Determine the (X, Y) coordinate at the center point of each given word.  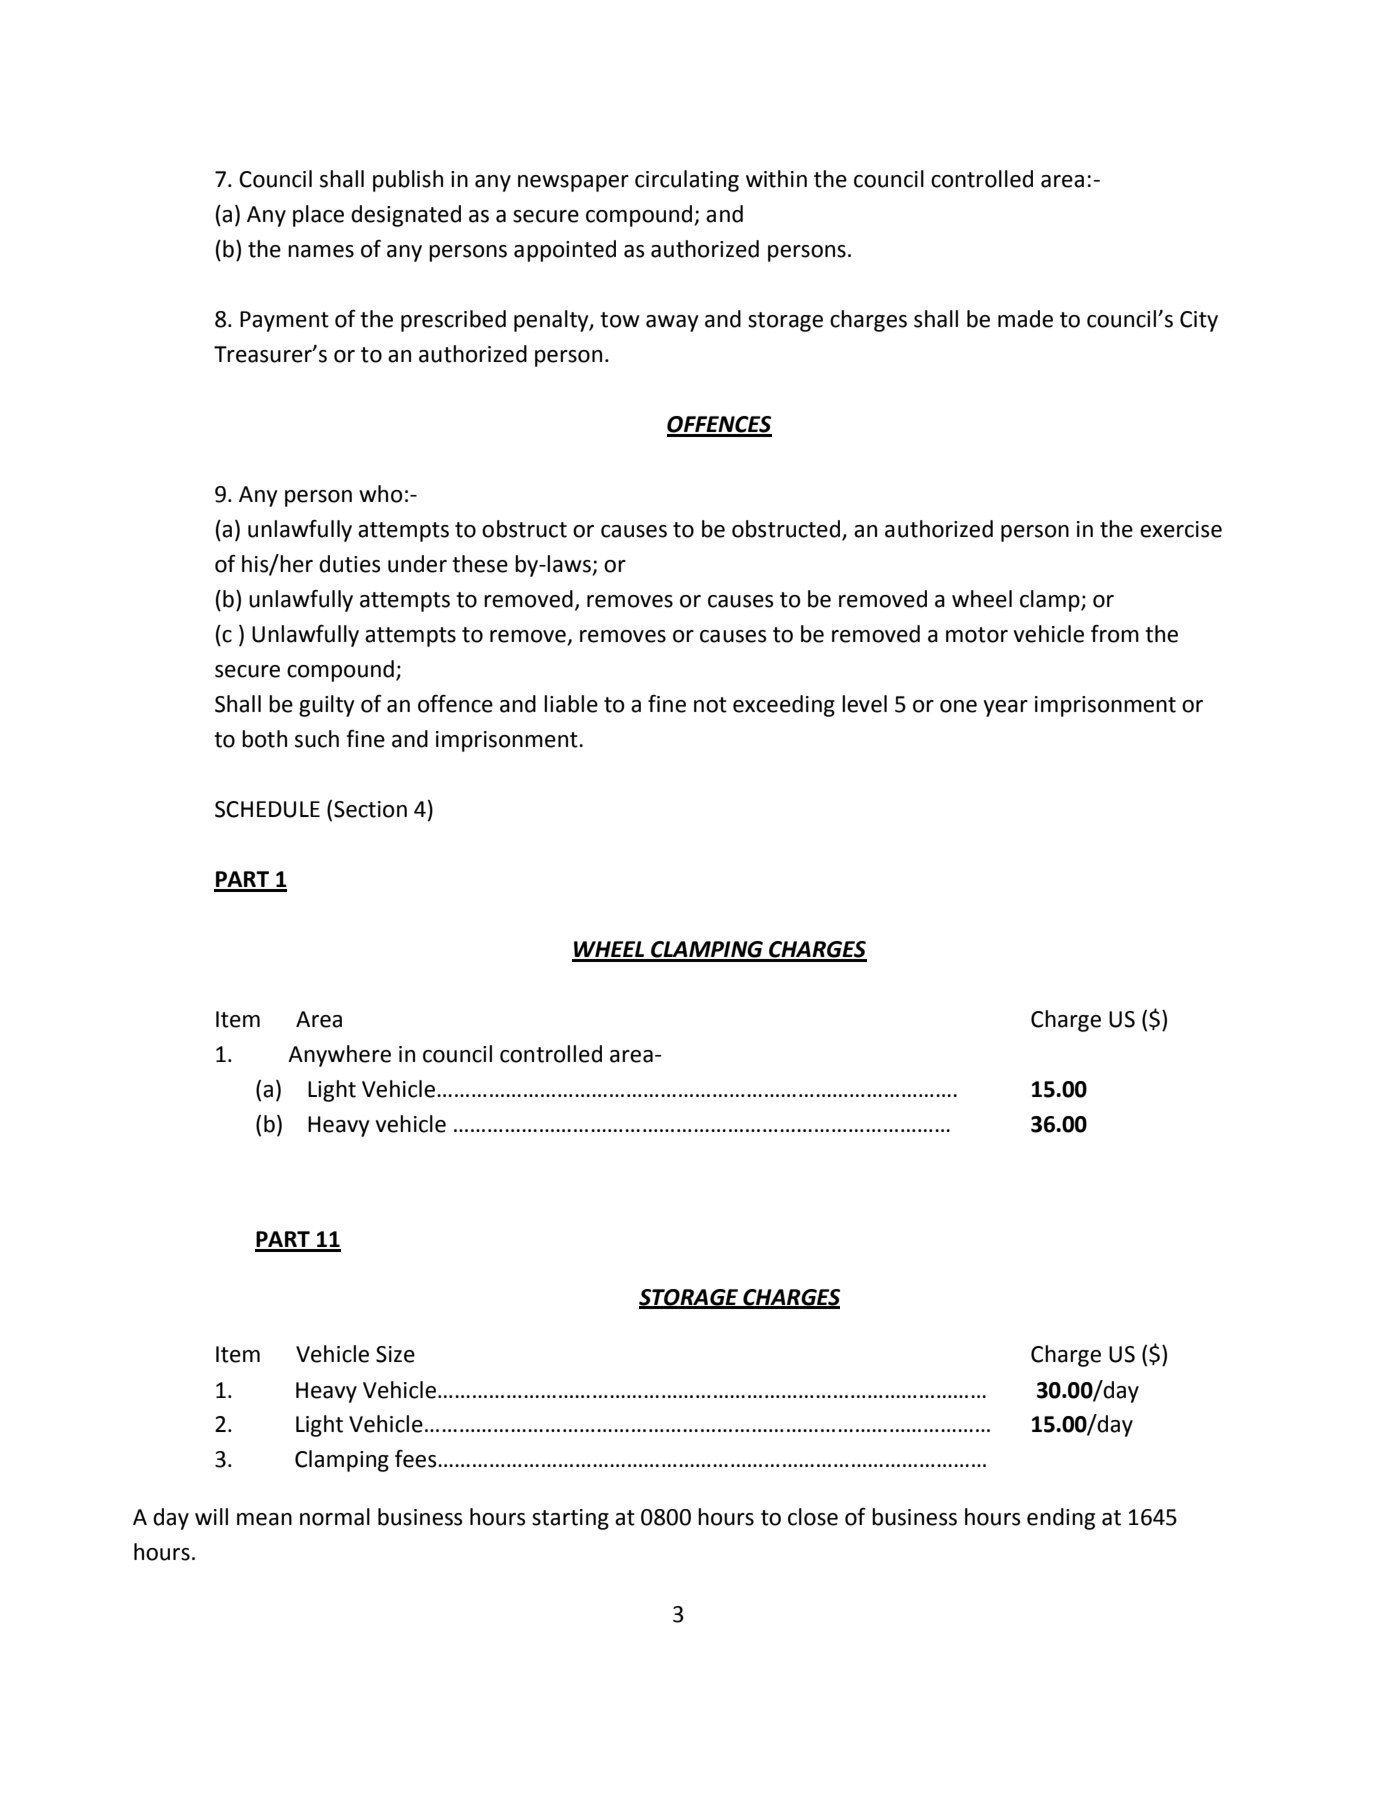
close (813, 1517)
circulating (687, 181)
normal (335, 1517)
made (1025, 319)
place (318, 216)
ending (1061, 1519)
